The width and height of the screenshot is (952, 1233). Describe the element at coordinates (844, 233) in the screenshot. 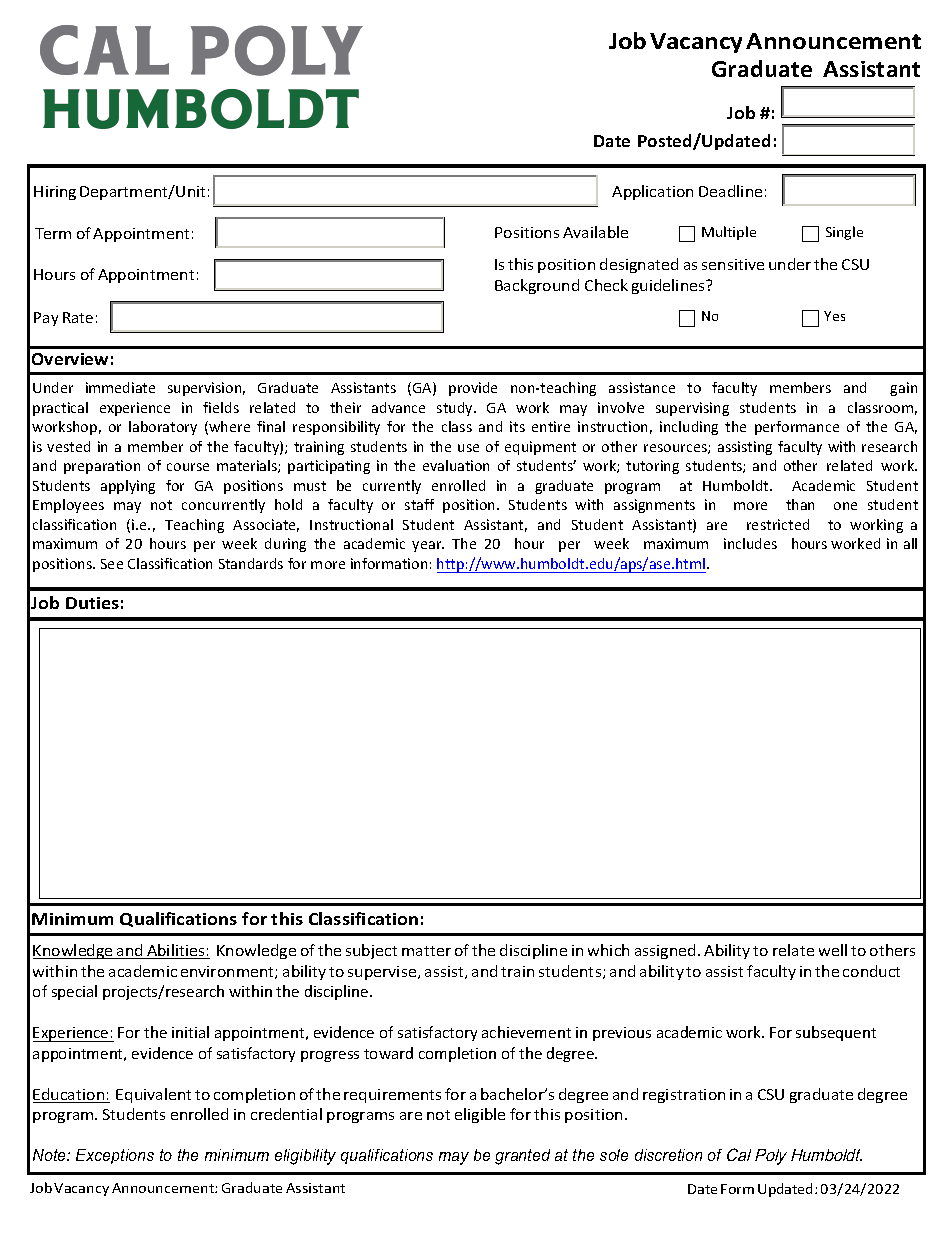

I see `Single` at that location.
